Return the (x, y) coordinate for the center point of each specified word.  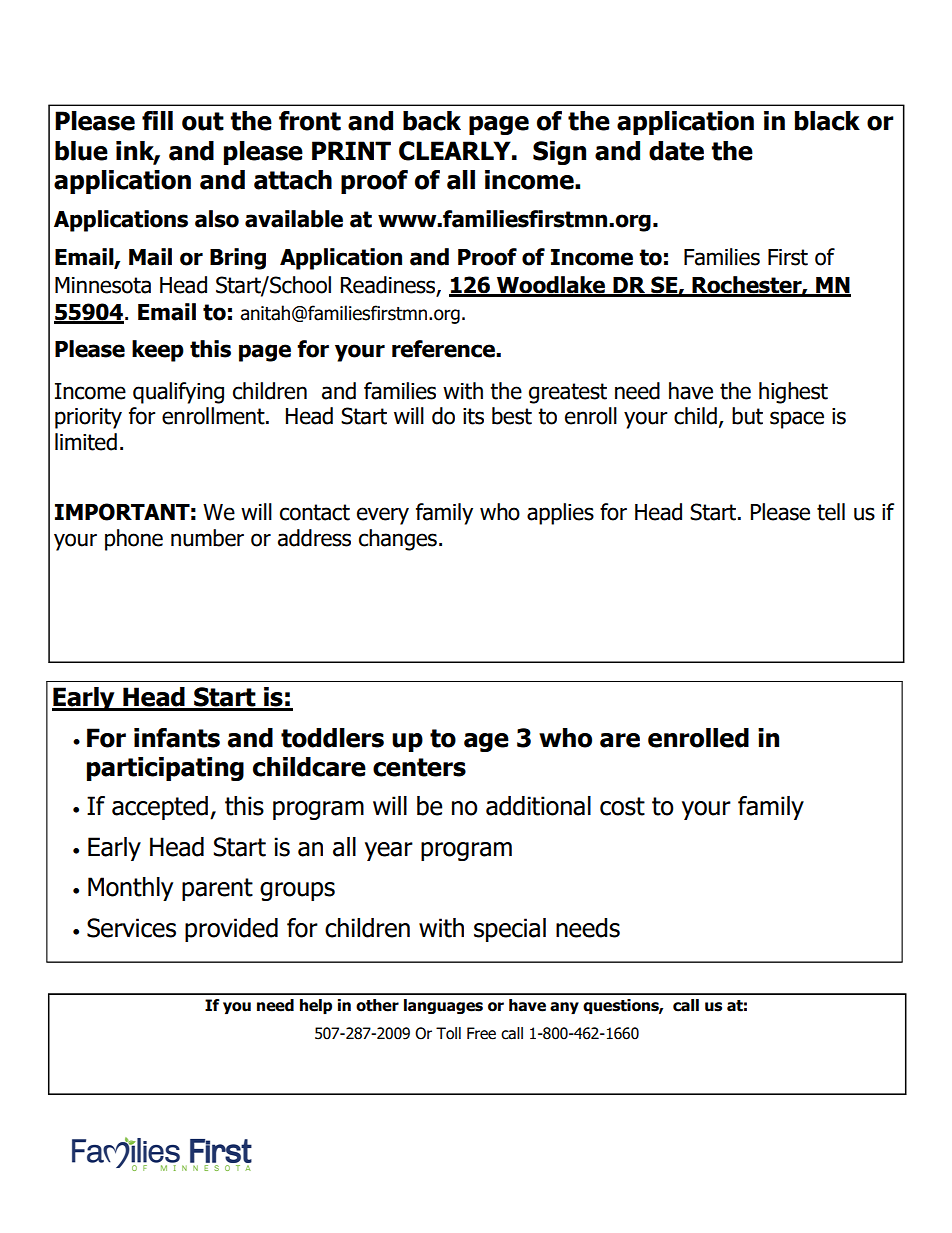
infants (177, 738)
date (676, 151)
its (473, 416)
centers (419, 767)
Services (131, 928)
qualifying (178, 393)
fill (157, 120)
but (747, 416)
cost (622, 806)
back (432, 121)
